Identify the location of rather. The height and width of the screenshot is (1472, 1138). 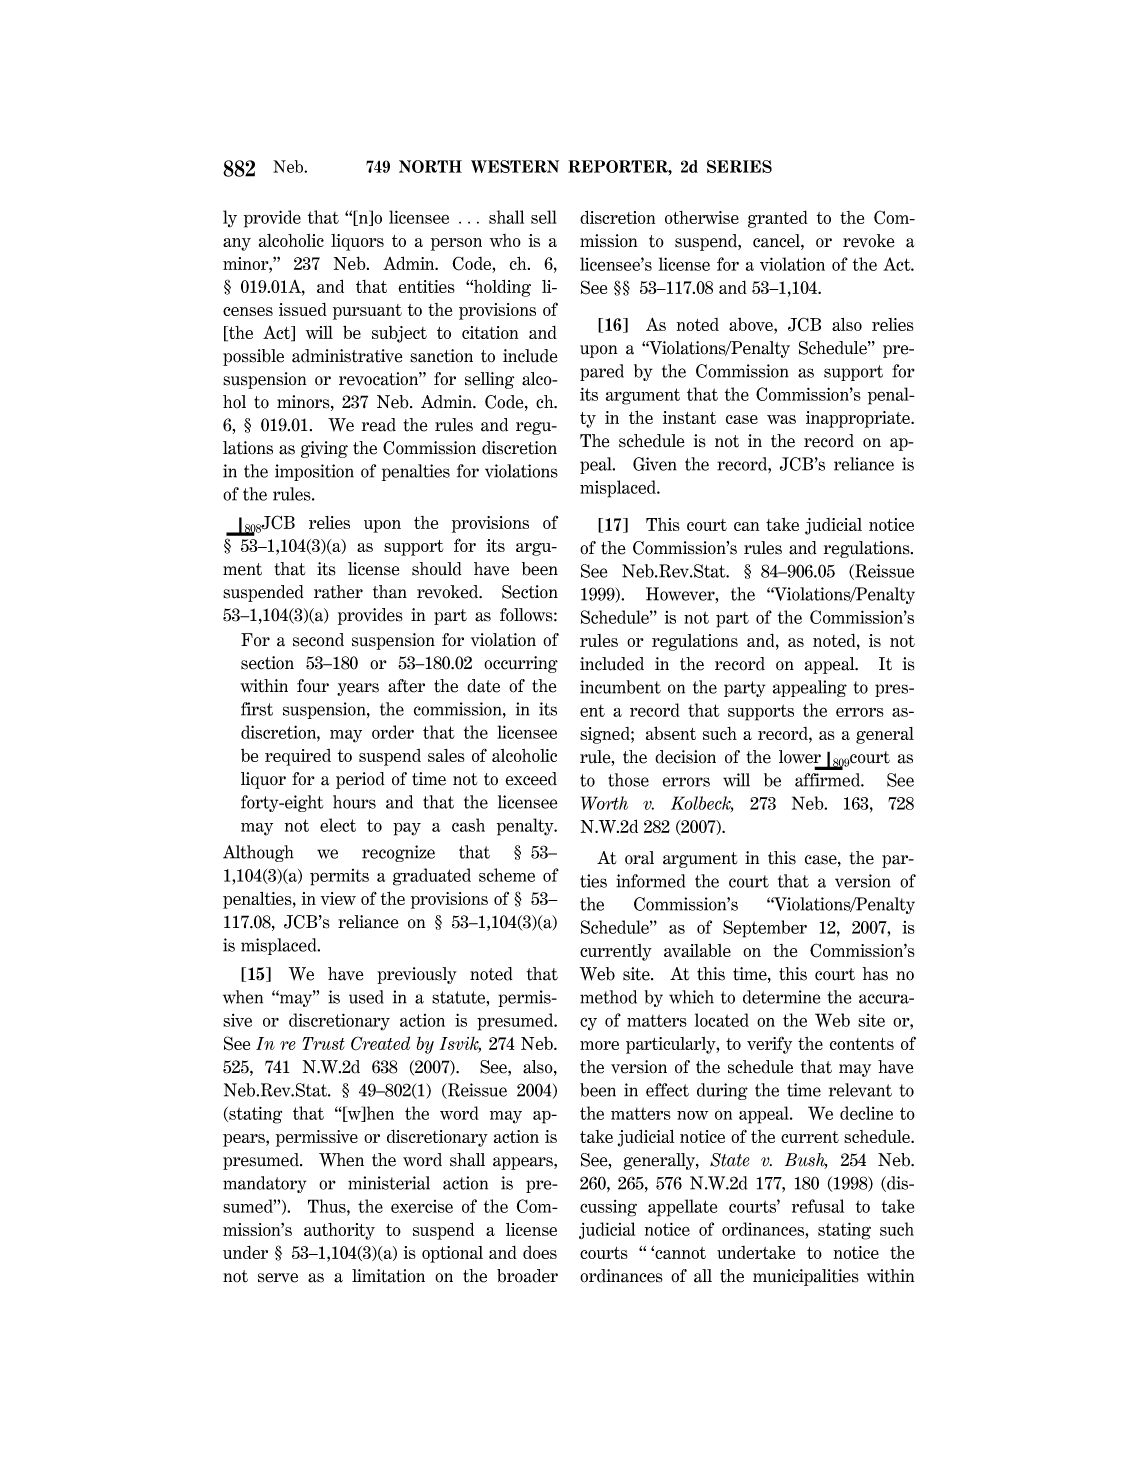
(338, 592).
